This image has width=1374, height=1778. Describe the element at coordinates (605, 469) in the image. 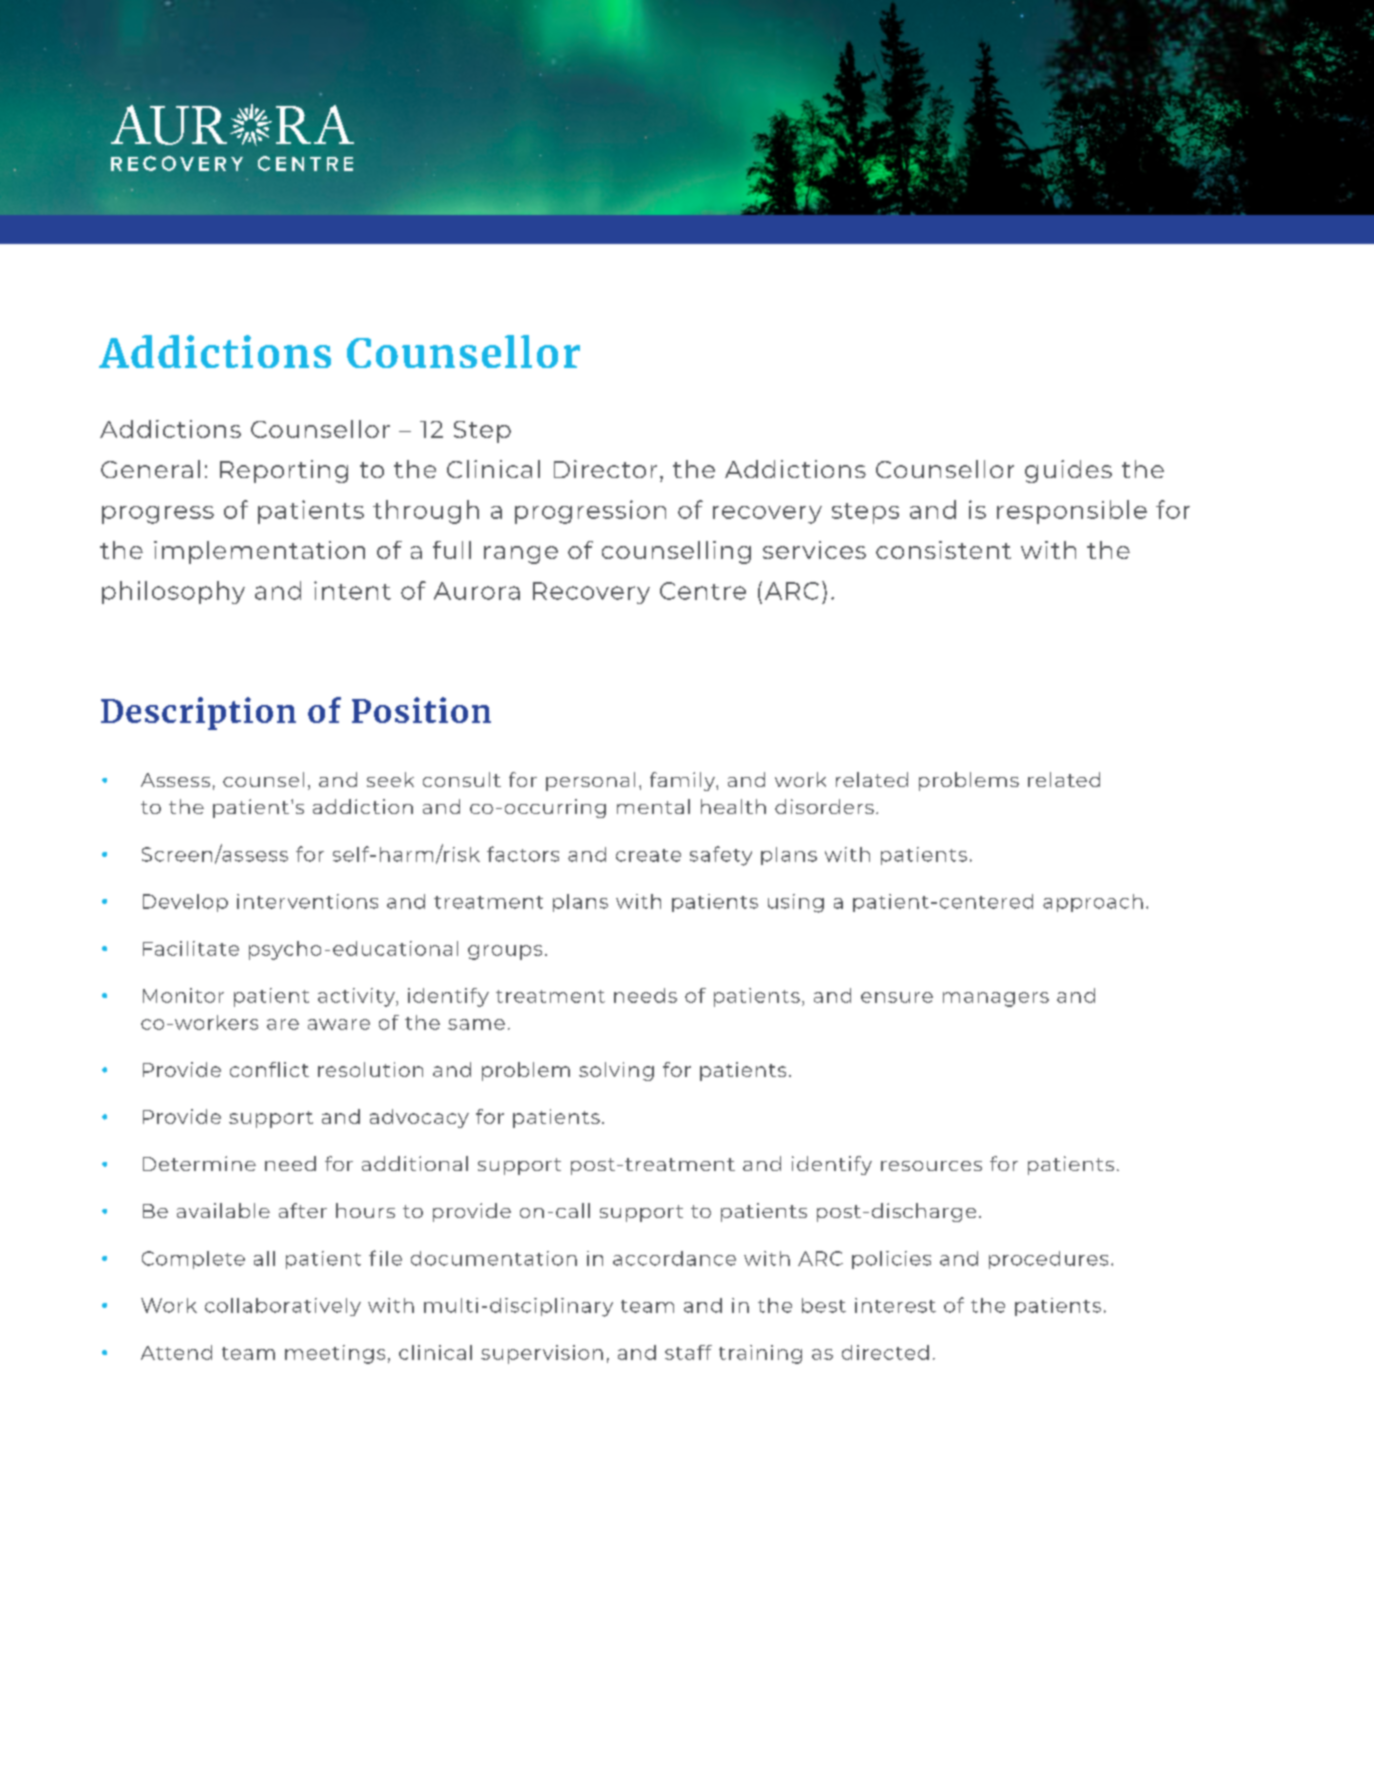

I see `Director` at that location.
